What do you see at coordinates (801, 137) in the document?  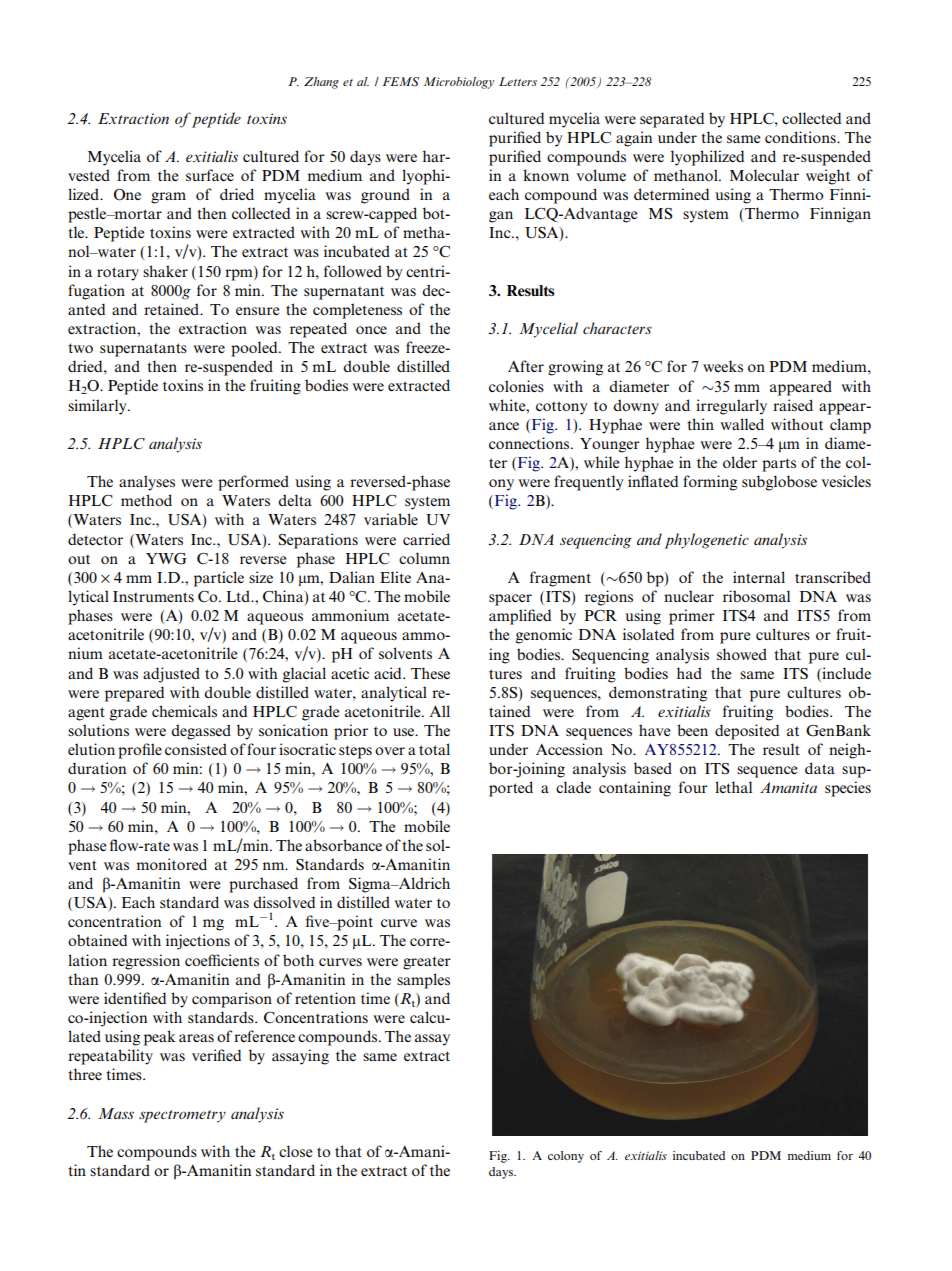 I see `conditions` at bounding box center [801, 137].
